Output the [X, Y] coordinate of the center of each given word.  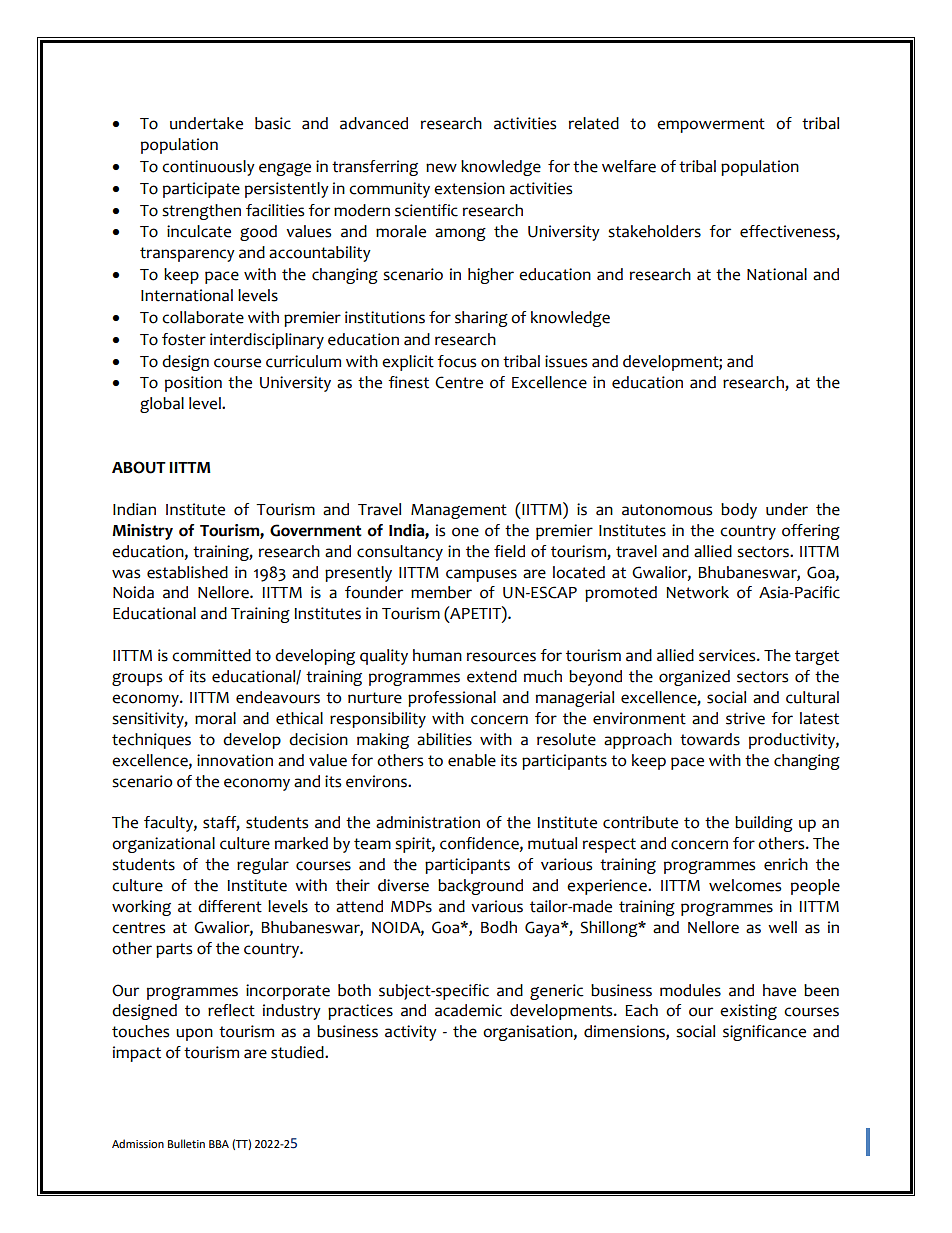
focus [456, 361]
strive [745, 718]
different [230, 906]
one [465, 532]
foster [184, 339]
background [480, 887]
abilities [444, 739]
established [187, 572]
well [782, 927]
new [441, 168]
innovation [235, 760]
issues [566, 361]
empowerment [711, 125]
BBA [219, 1144]
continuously [208, 168]
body [739, 511]
